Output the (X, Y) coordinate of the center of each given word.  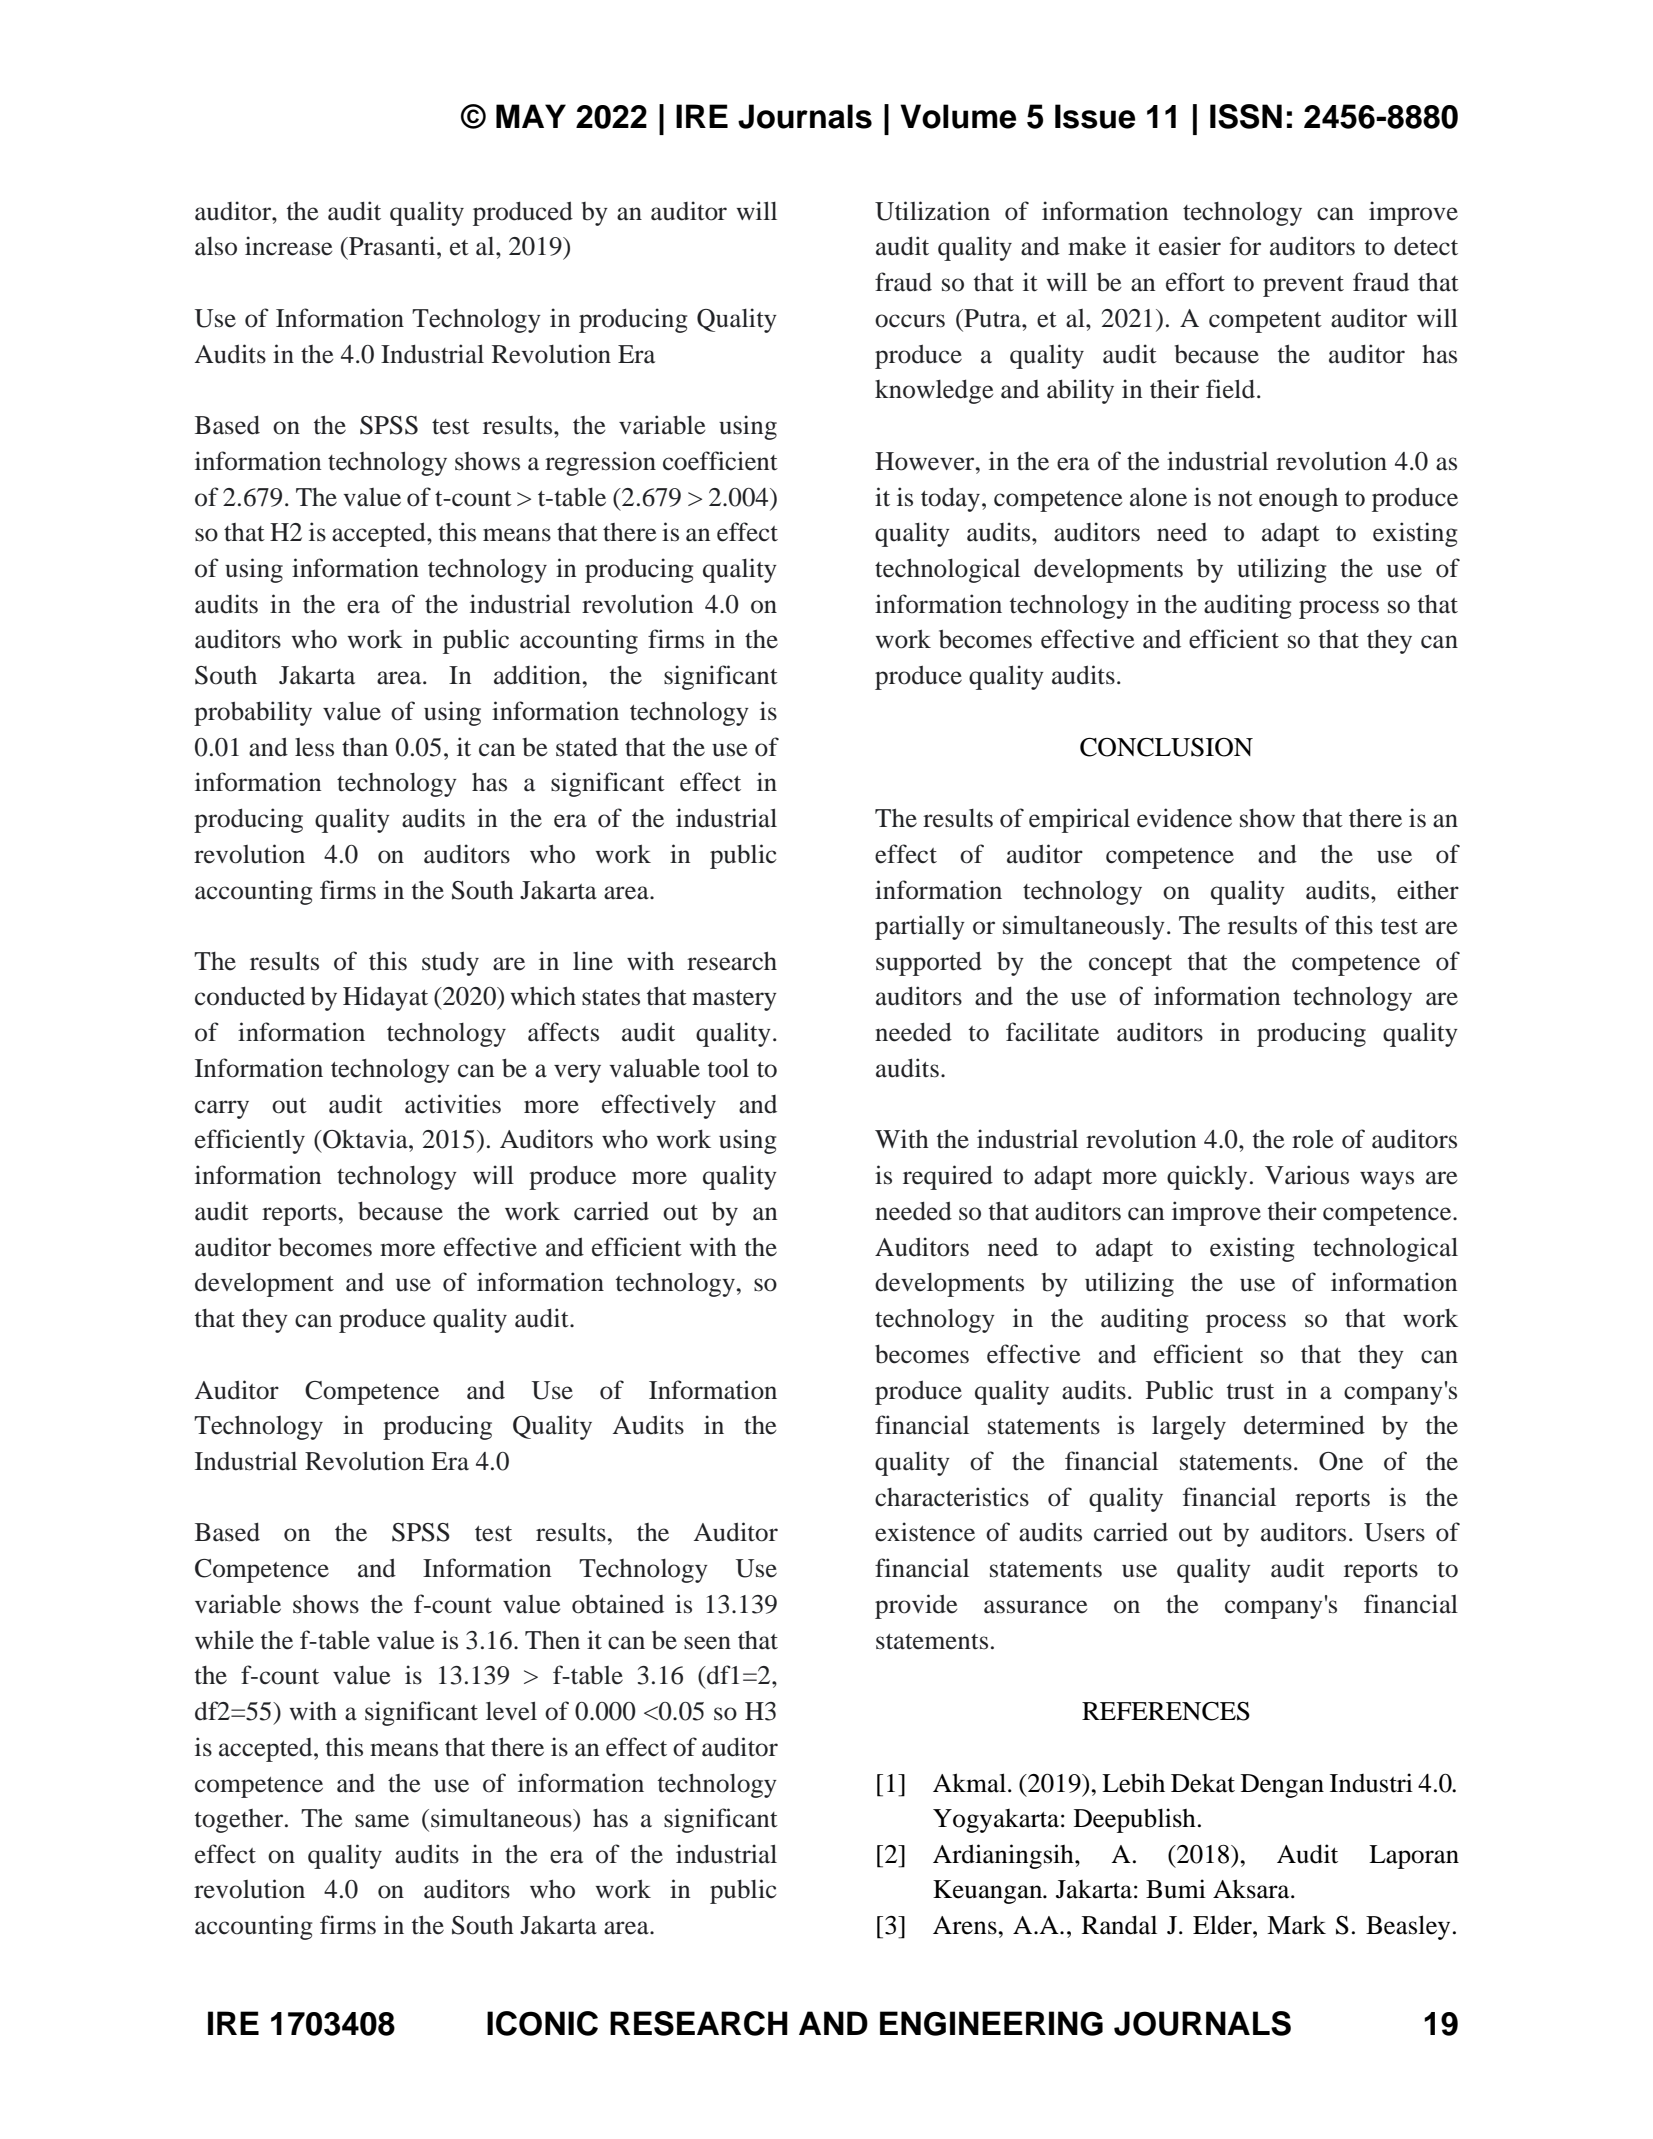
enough (1298, 500)
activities (453, 1104)
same (382, 1821)
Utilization (932, 211)
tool (728, 1068)
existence (925, 1532)
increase (289, 246)
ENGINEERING (991, 2023)
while (224, 1640)
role (1313, 1139)
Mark (1296, 1925)
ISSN (1246, 116)
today (952, 499)
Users (1394, 1532)
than (365, 747)
